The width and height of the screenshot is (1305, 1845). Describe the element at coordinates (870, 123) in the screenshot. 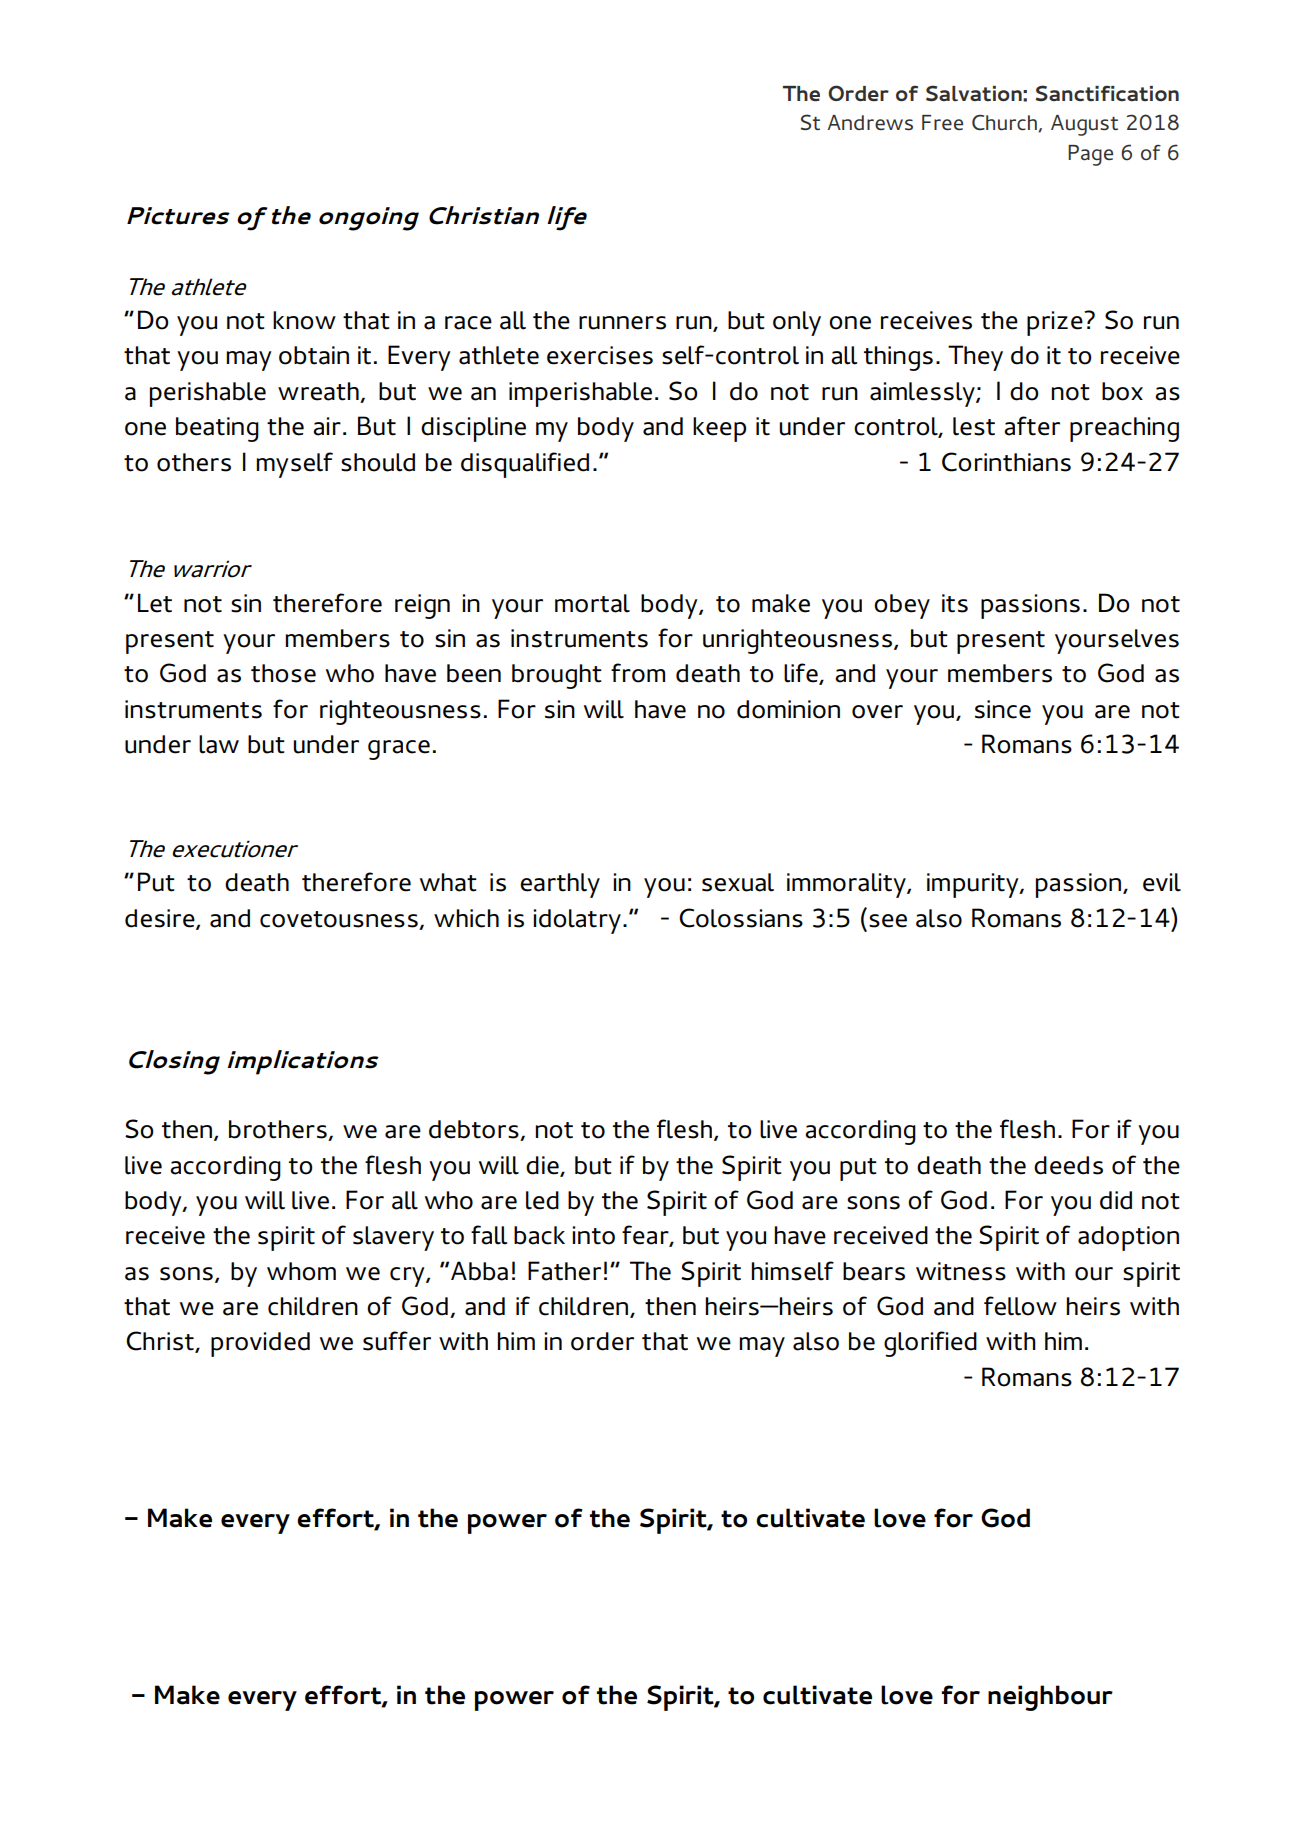

I see `Andrews` at that location.
